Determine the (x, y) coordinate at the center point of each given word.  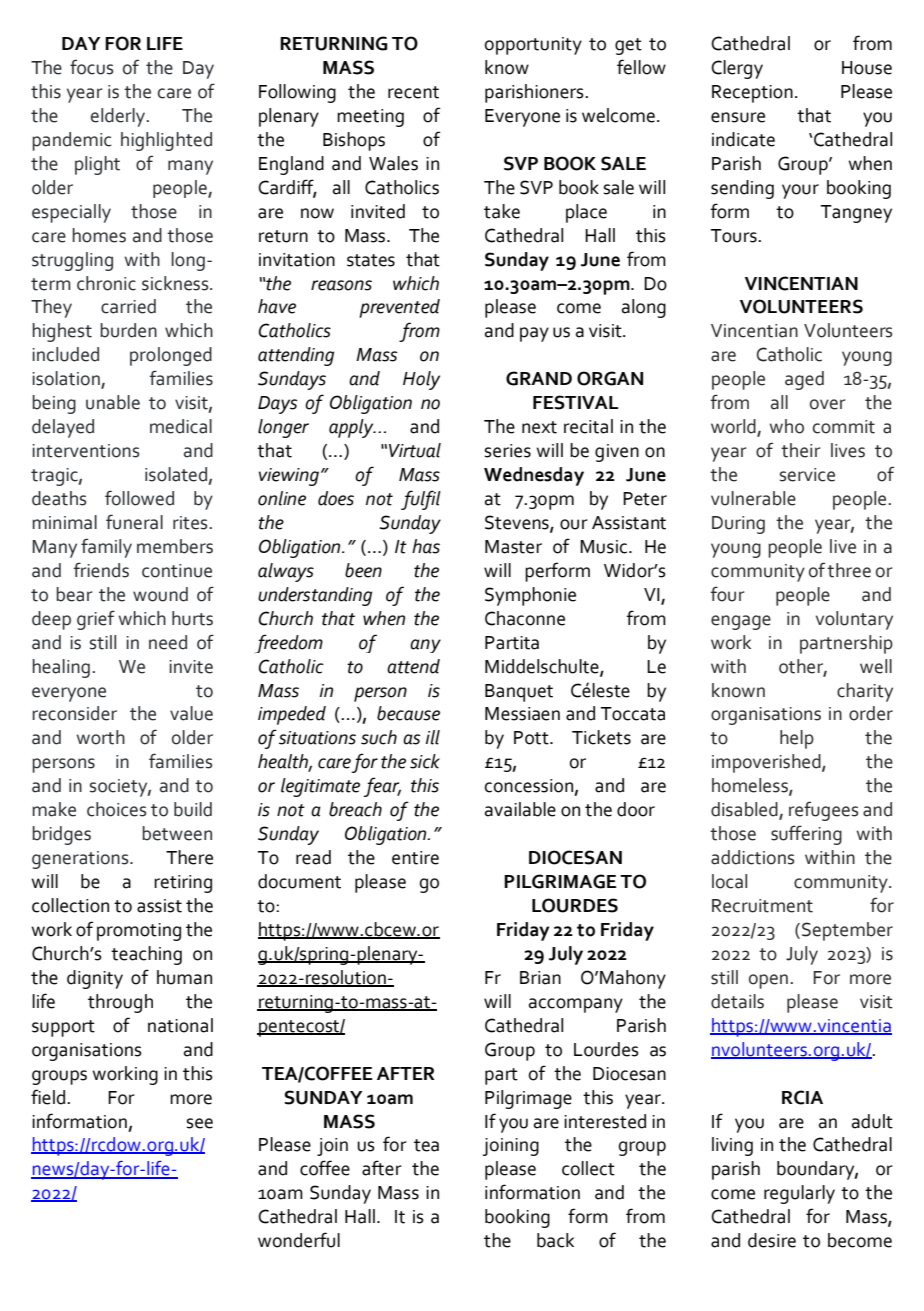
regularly (799, 1194)
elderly (119, 117)
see (200, 1123)
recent (413, 92)
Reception (752, 94)
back (555, 1240)
